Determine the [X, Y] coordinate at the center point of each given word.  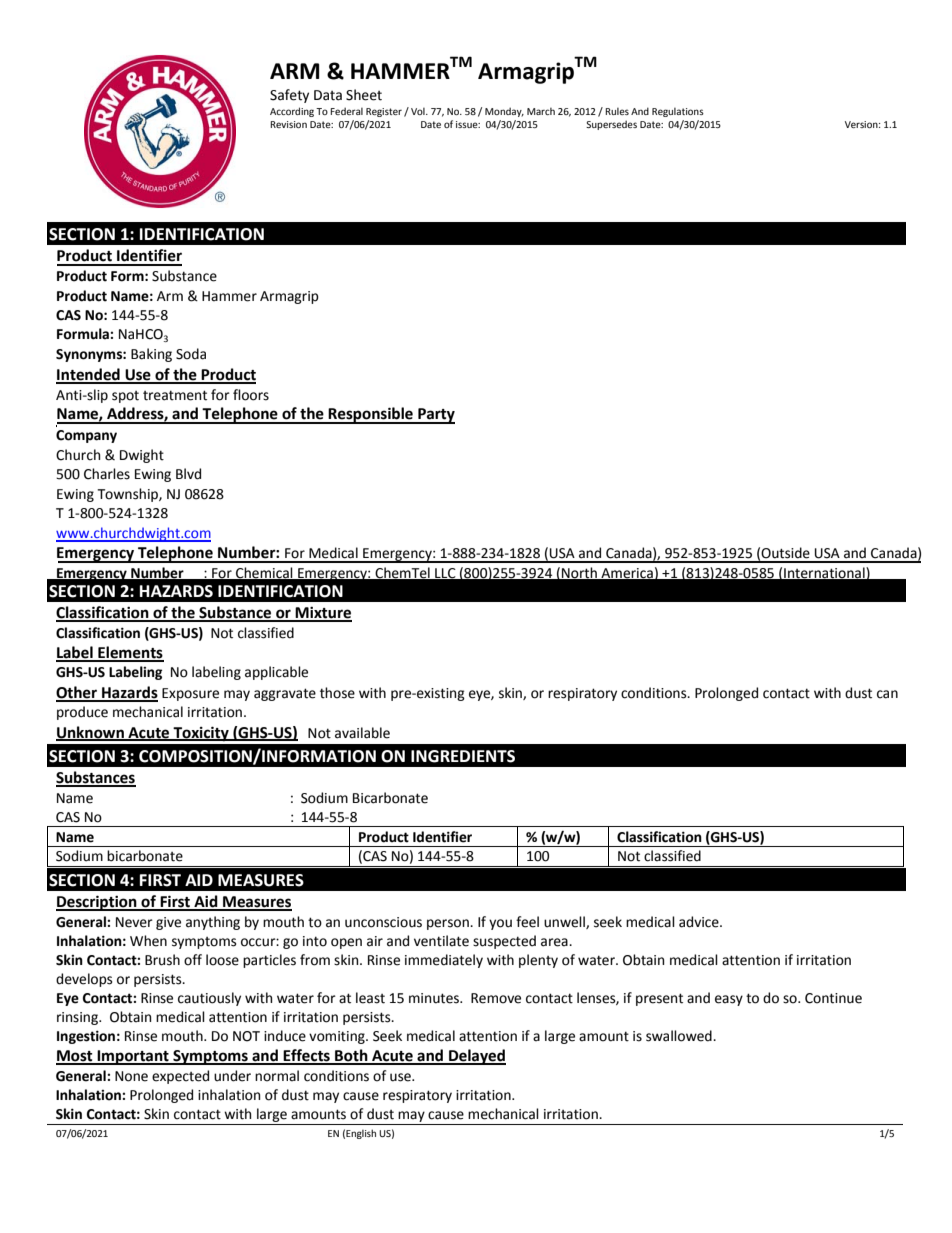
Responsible [371, 415]
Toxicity [201, 733]
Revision [288, 124]
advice [700, 922]
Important [133, 1057]
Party [435, 416]
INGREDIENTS [463, 756]
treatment [175, 395]
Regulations [678, 112]
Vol [419, 111]
